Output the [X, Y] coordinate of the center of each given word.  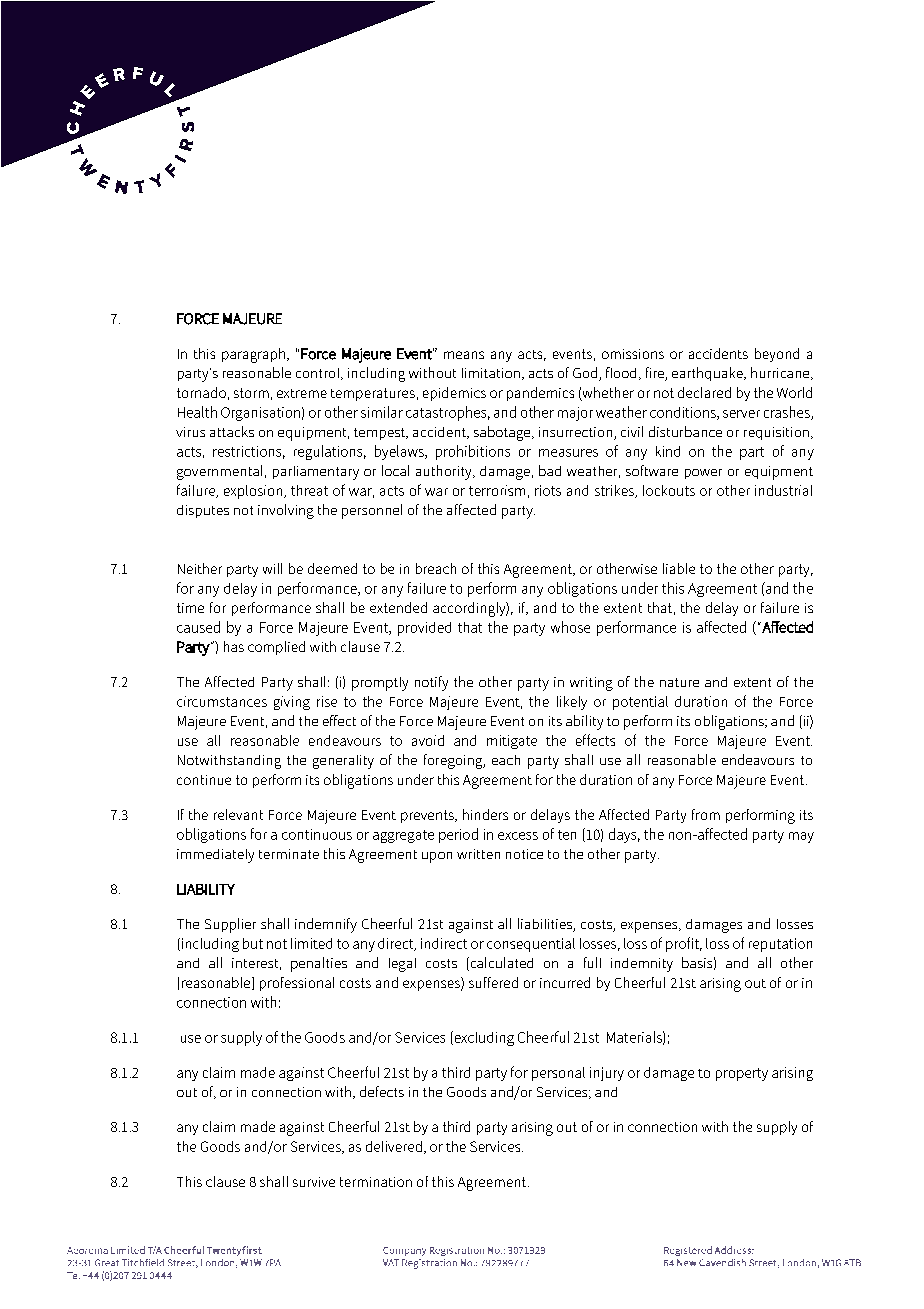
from [706, 814]
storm [251, 393]
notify [431, 683]
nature [679, 682]
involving [286, 511]
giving [292, 703]
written [478, 854]
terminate [289, 854]
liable [679, 568]
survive [314, 1182]
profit [683, 944]
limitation [491, 373]
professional [297, 984]
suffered [493, 982]
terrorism [497, 490]
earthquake [708, 374]
